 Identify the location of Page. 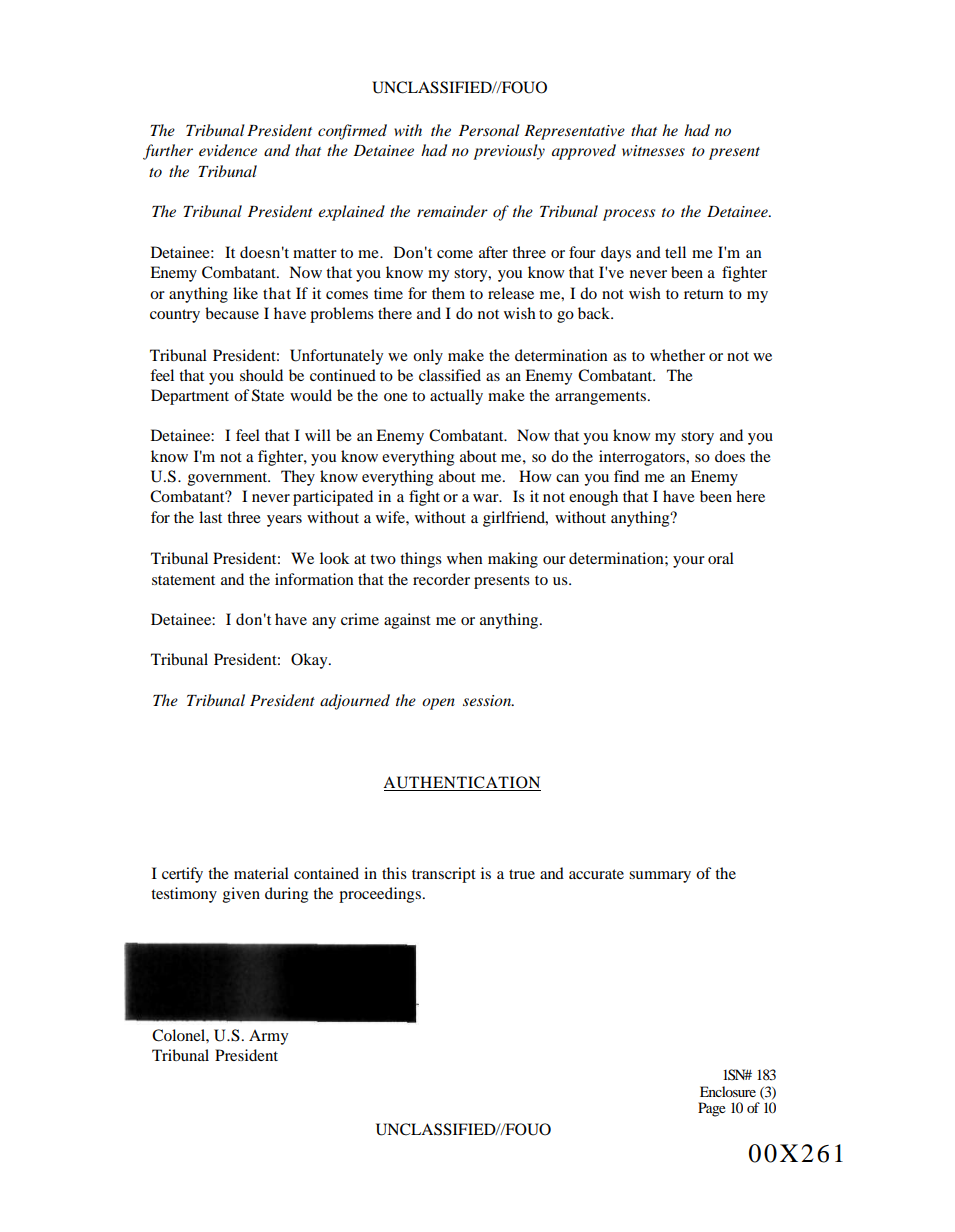
(711, 1109).
